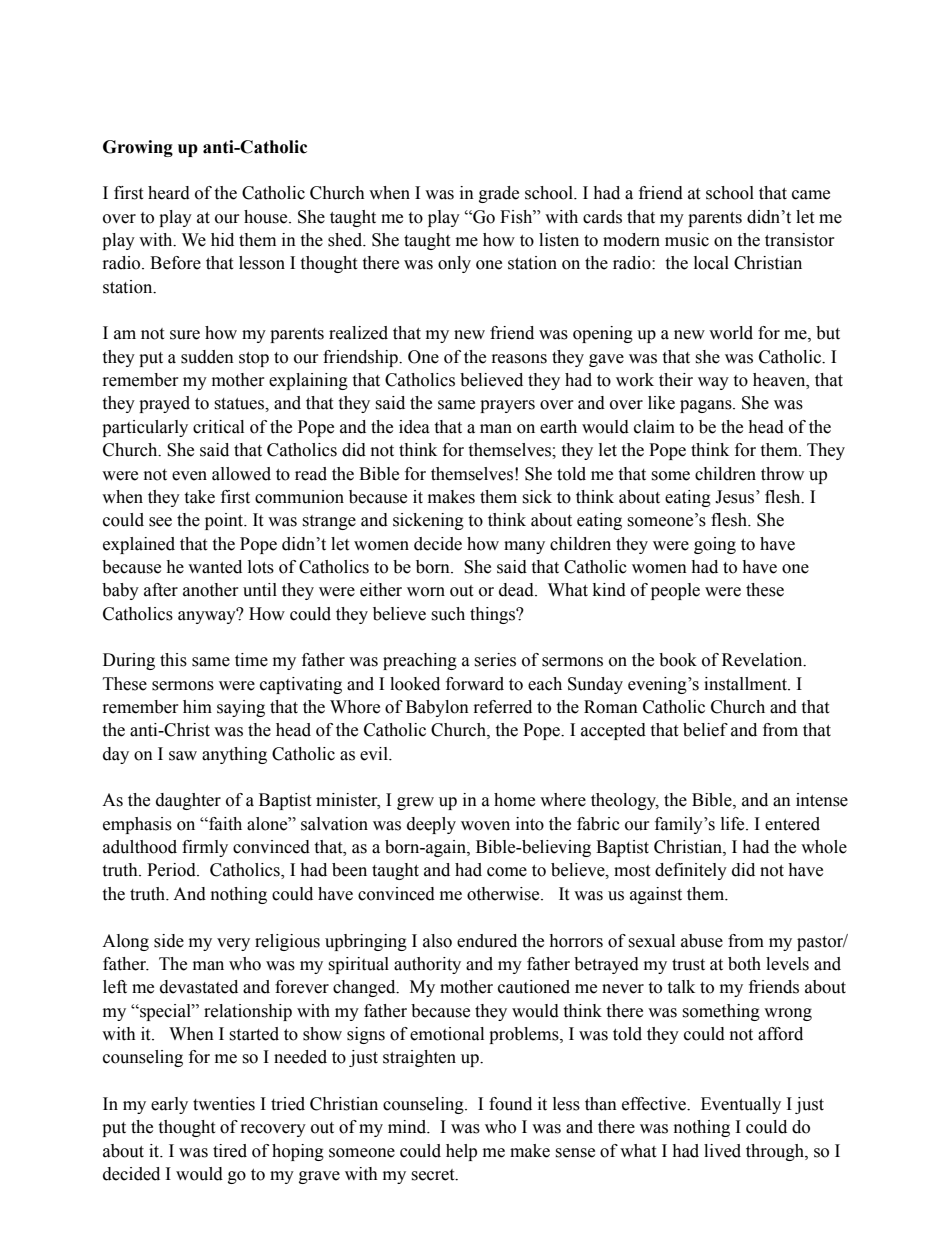 This screenshot has width=952, height=1233. Describe the element at coordinates (734, 824) in the screenshot. I see `life` at that location.
